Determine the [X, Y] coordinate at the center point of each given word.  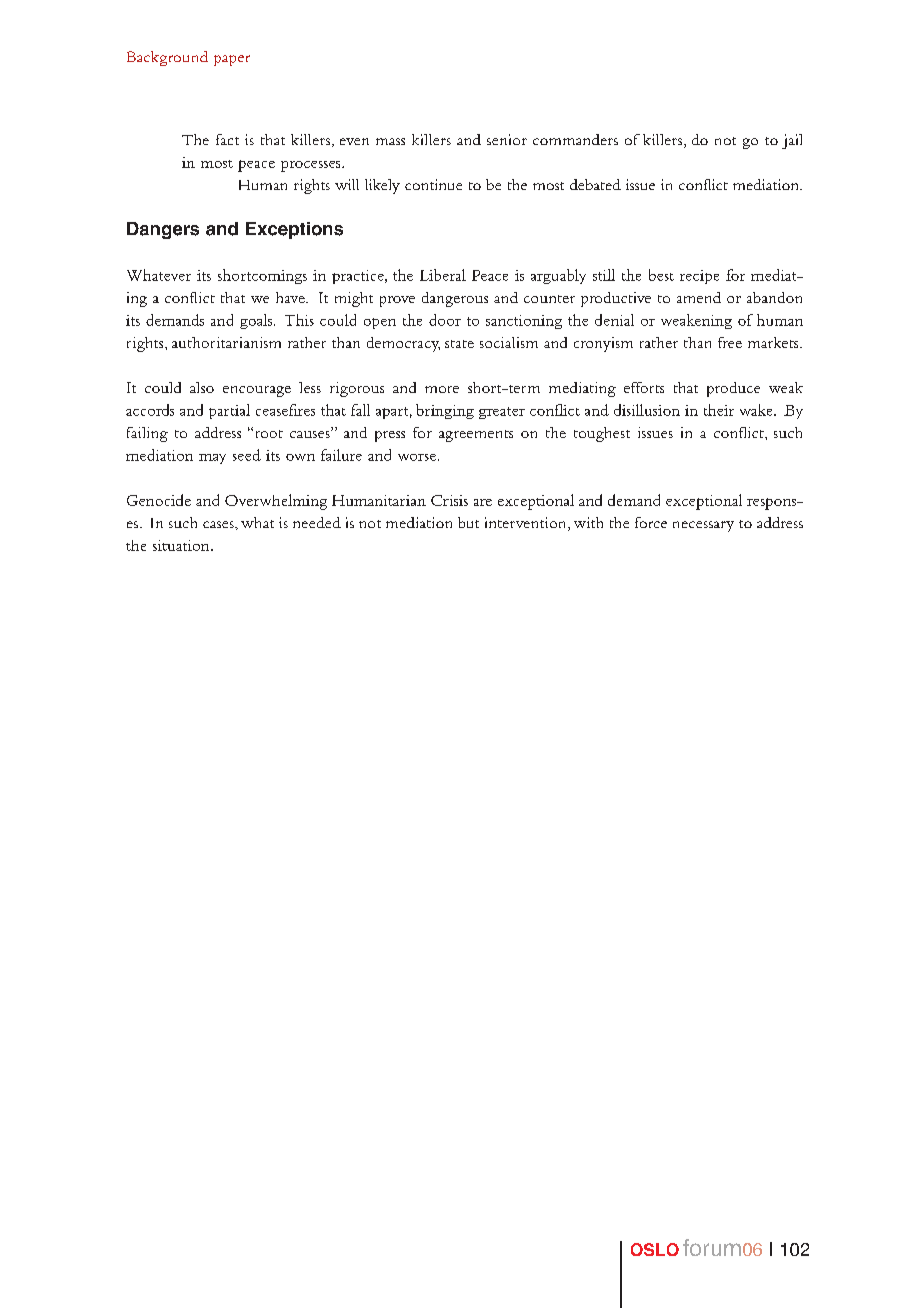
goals [257, 321]
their [719, 410]
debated [595, 184]
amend [699, 297]
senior [507, 139]
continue [433, 184]
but [468, 522]
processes [312, 166]
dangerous [455, 299]
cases [219, 524]
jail [792, 141]
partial [229, 411]
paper [232, 60]
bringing [445, 411]
